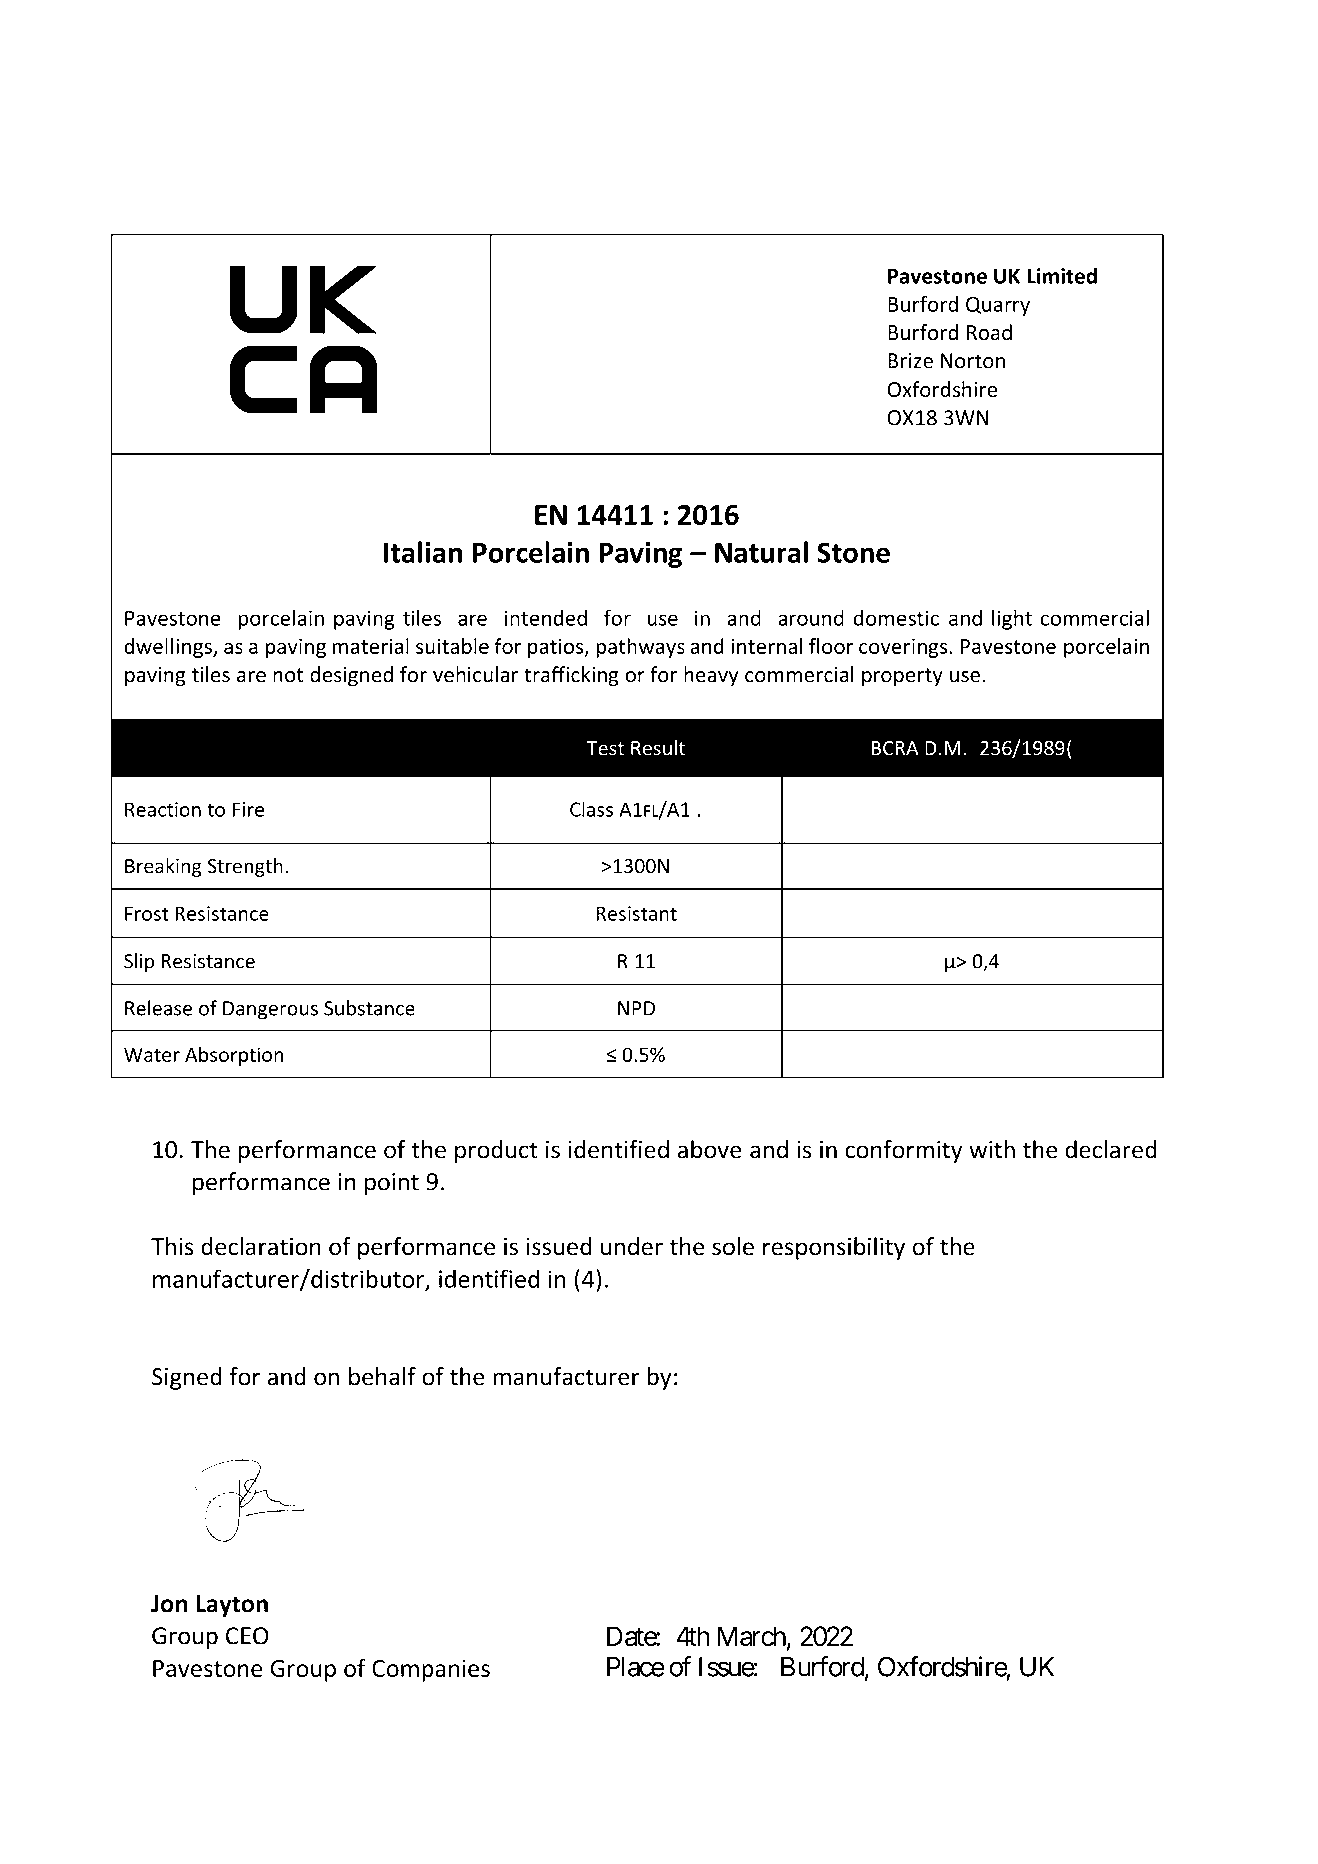 The width and height of the screenshot is (1318, 1864). What do you see at coordinates (834, 1248) in the screenshot?
I see `responsibility` at bounding box center [834, 1248].
